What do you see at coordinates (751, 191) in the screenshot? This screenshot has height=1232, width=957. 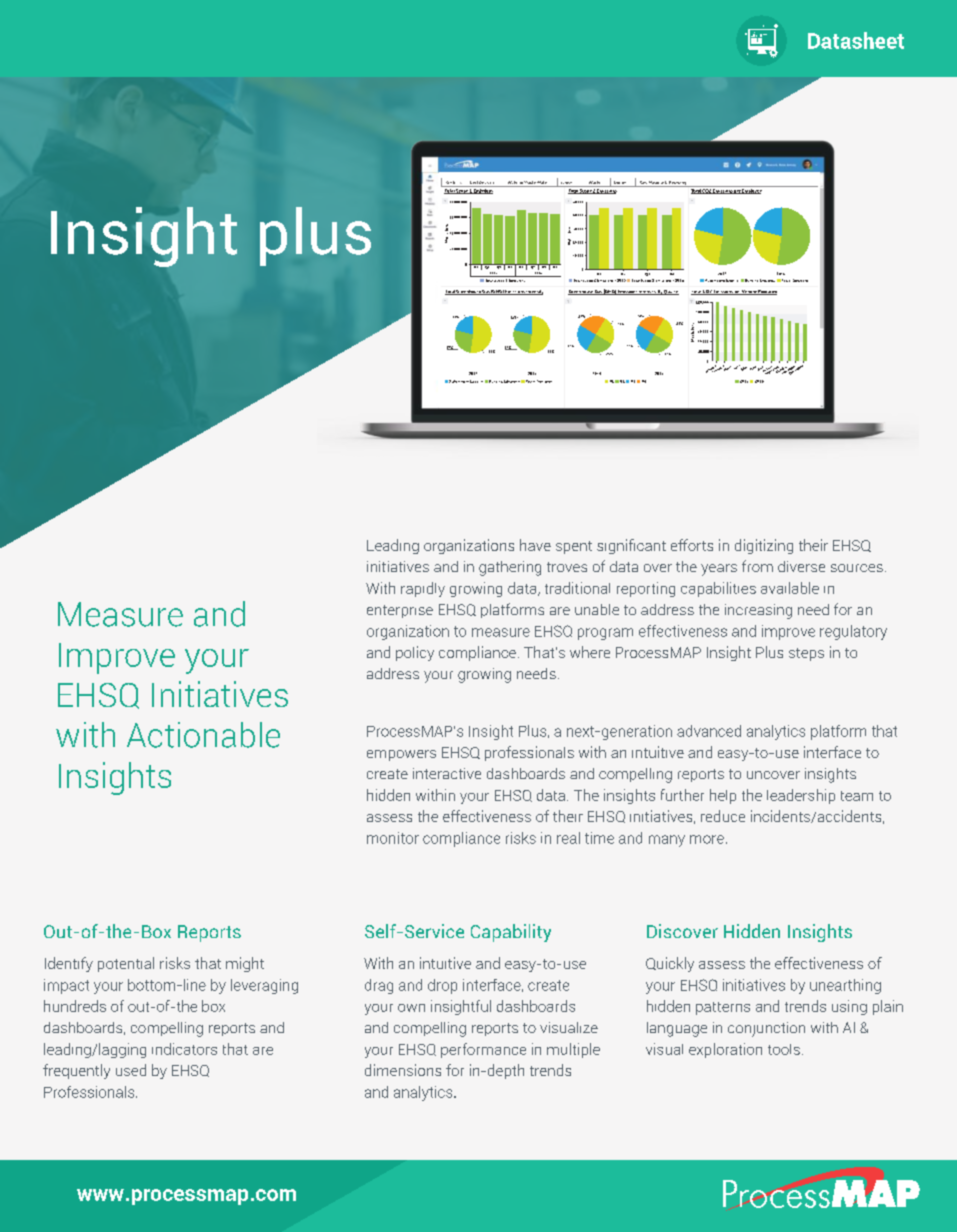 I see `Employee` at bounding box center [751, 191].
